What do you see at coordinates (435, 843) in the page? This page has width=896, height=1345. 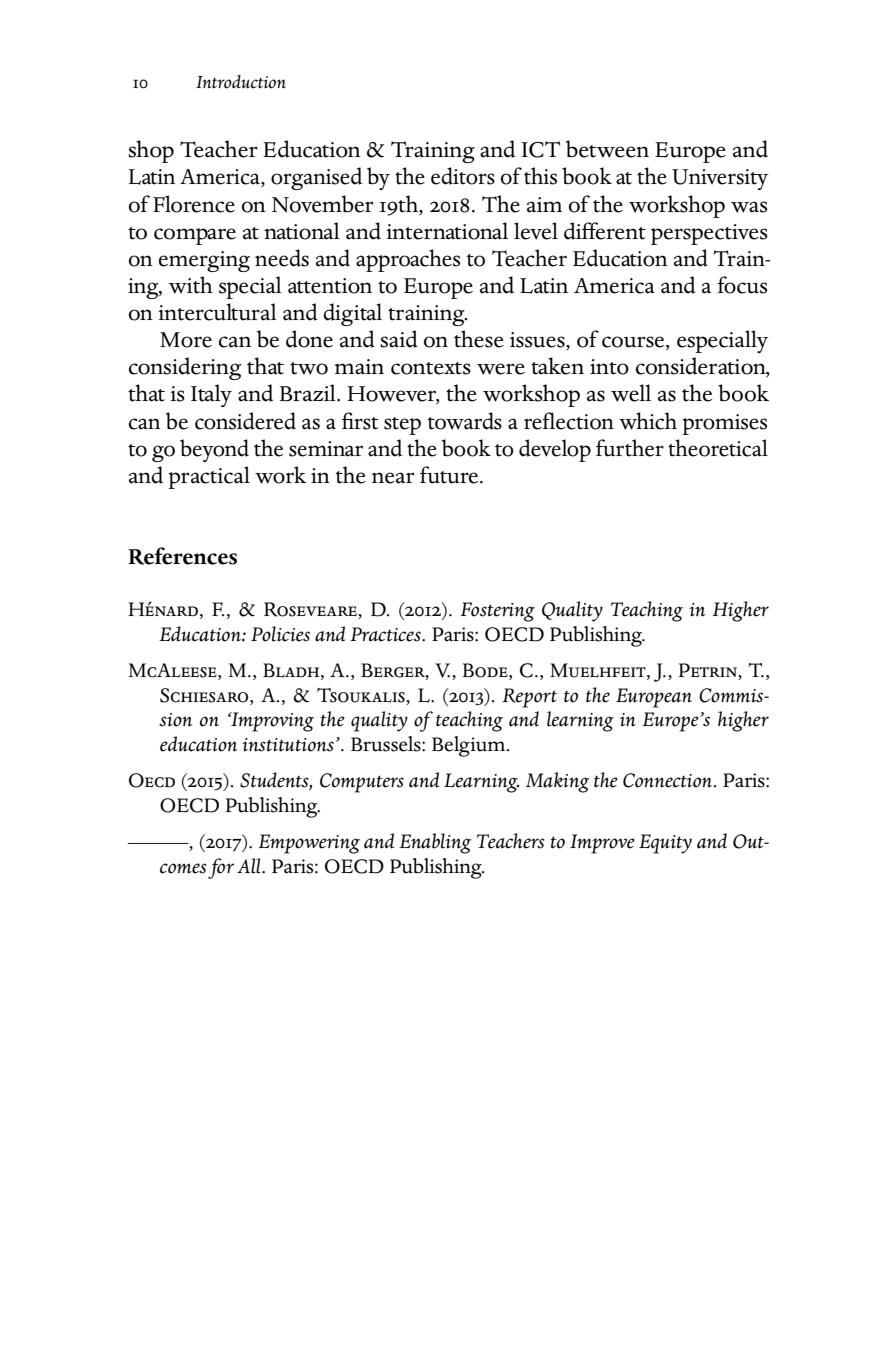 I see `Enabling` at bounding box center [435, 843].
